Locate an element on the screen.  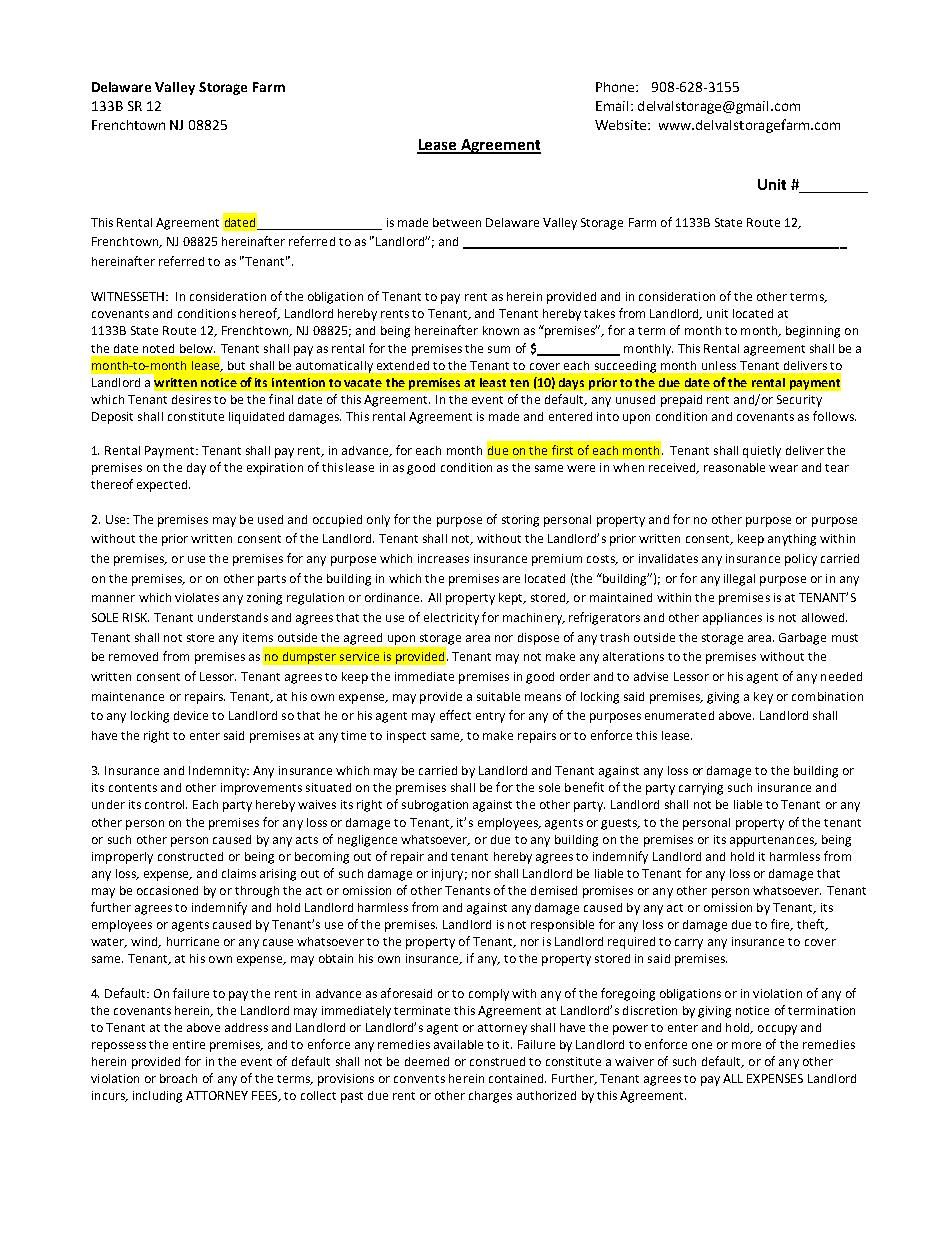
guests is located at coordinates (620, 824).
